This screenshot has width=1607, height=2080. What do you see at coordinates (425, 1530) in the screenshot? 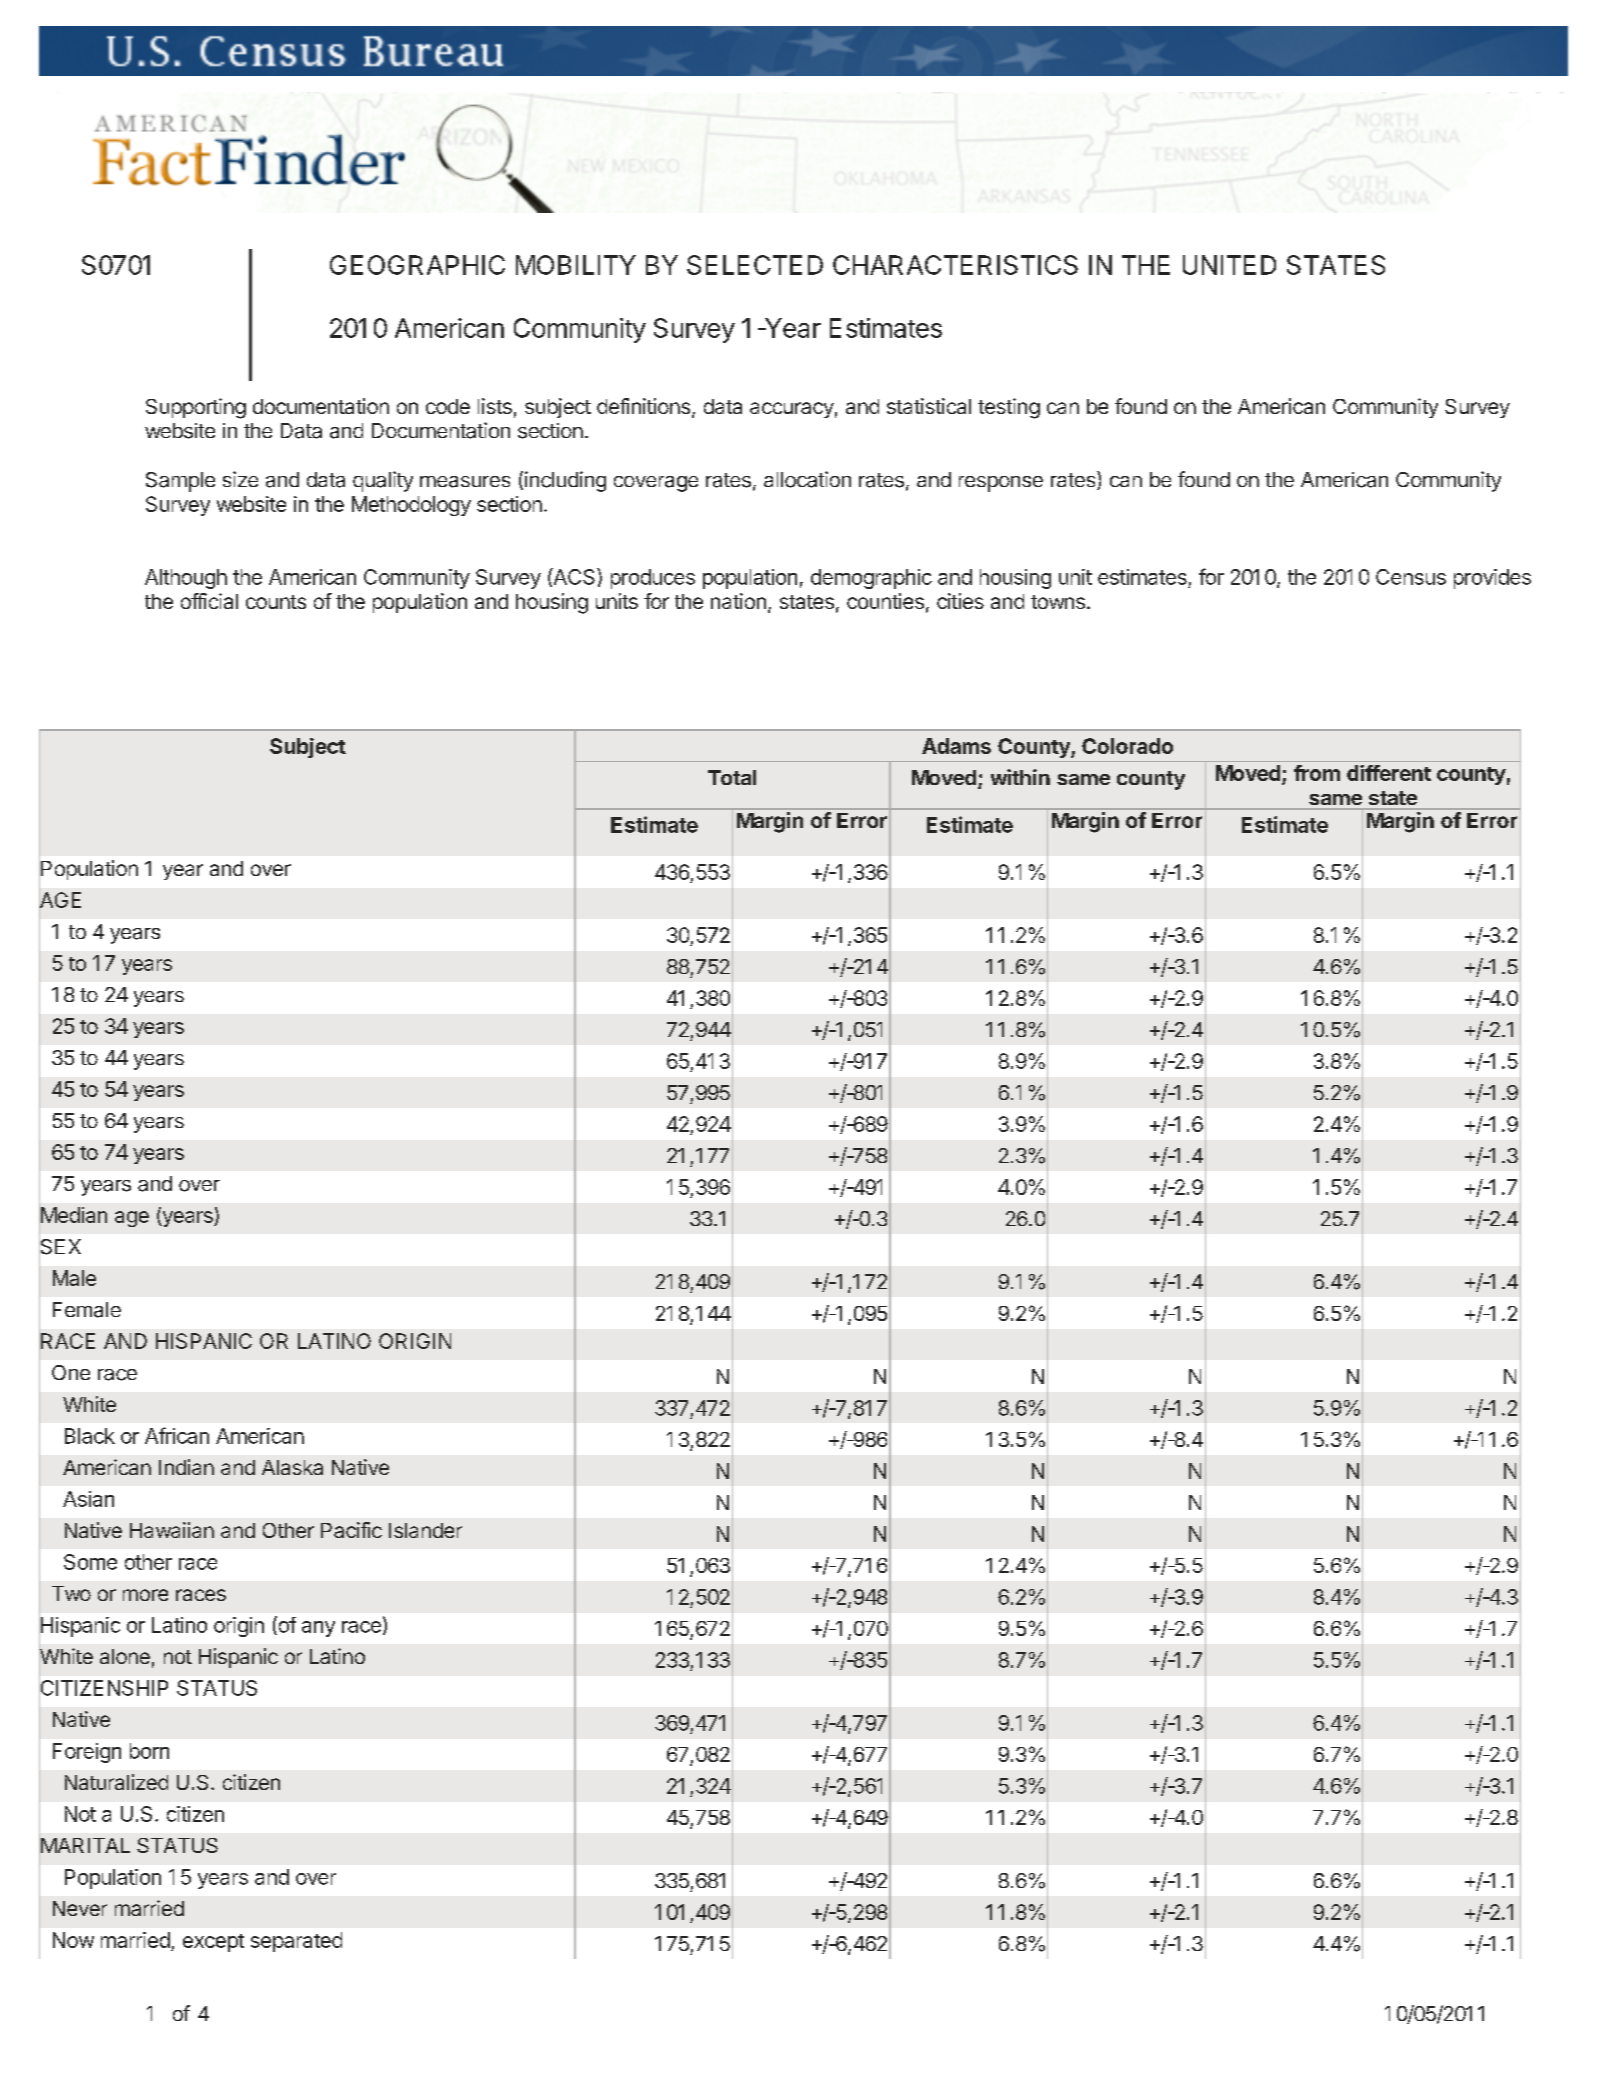
I see `Islander` at bounding box center [425, 1530].
